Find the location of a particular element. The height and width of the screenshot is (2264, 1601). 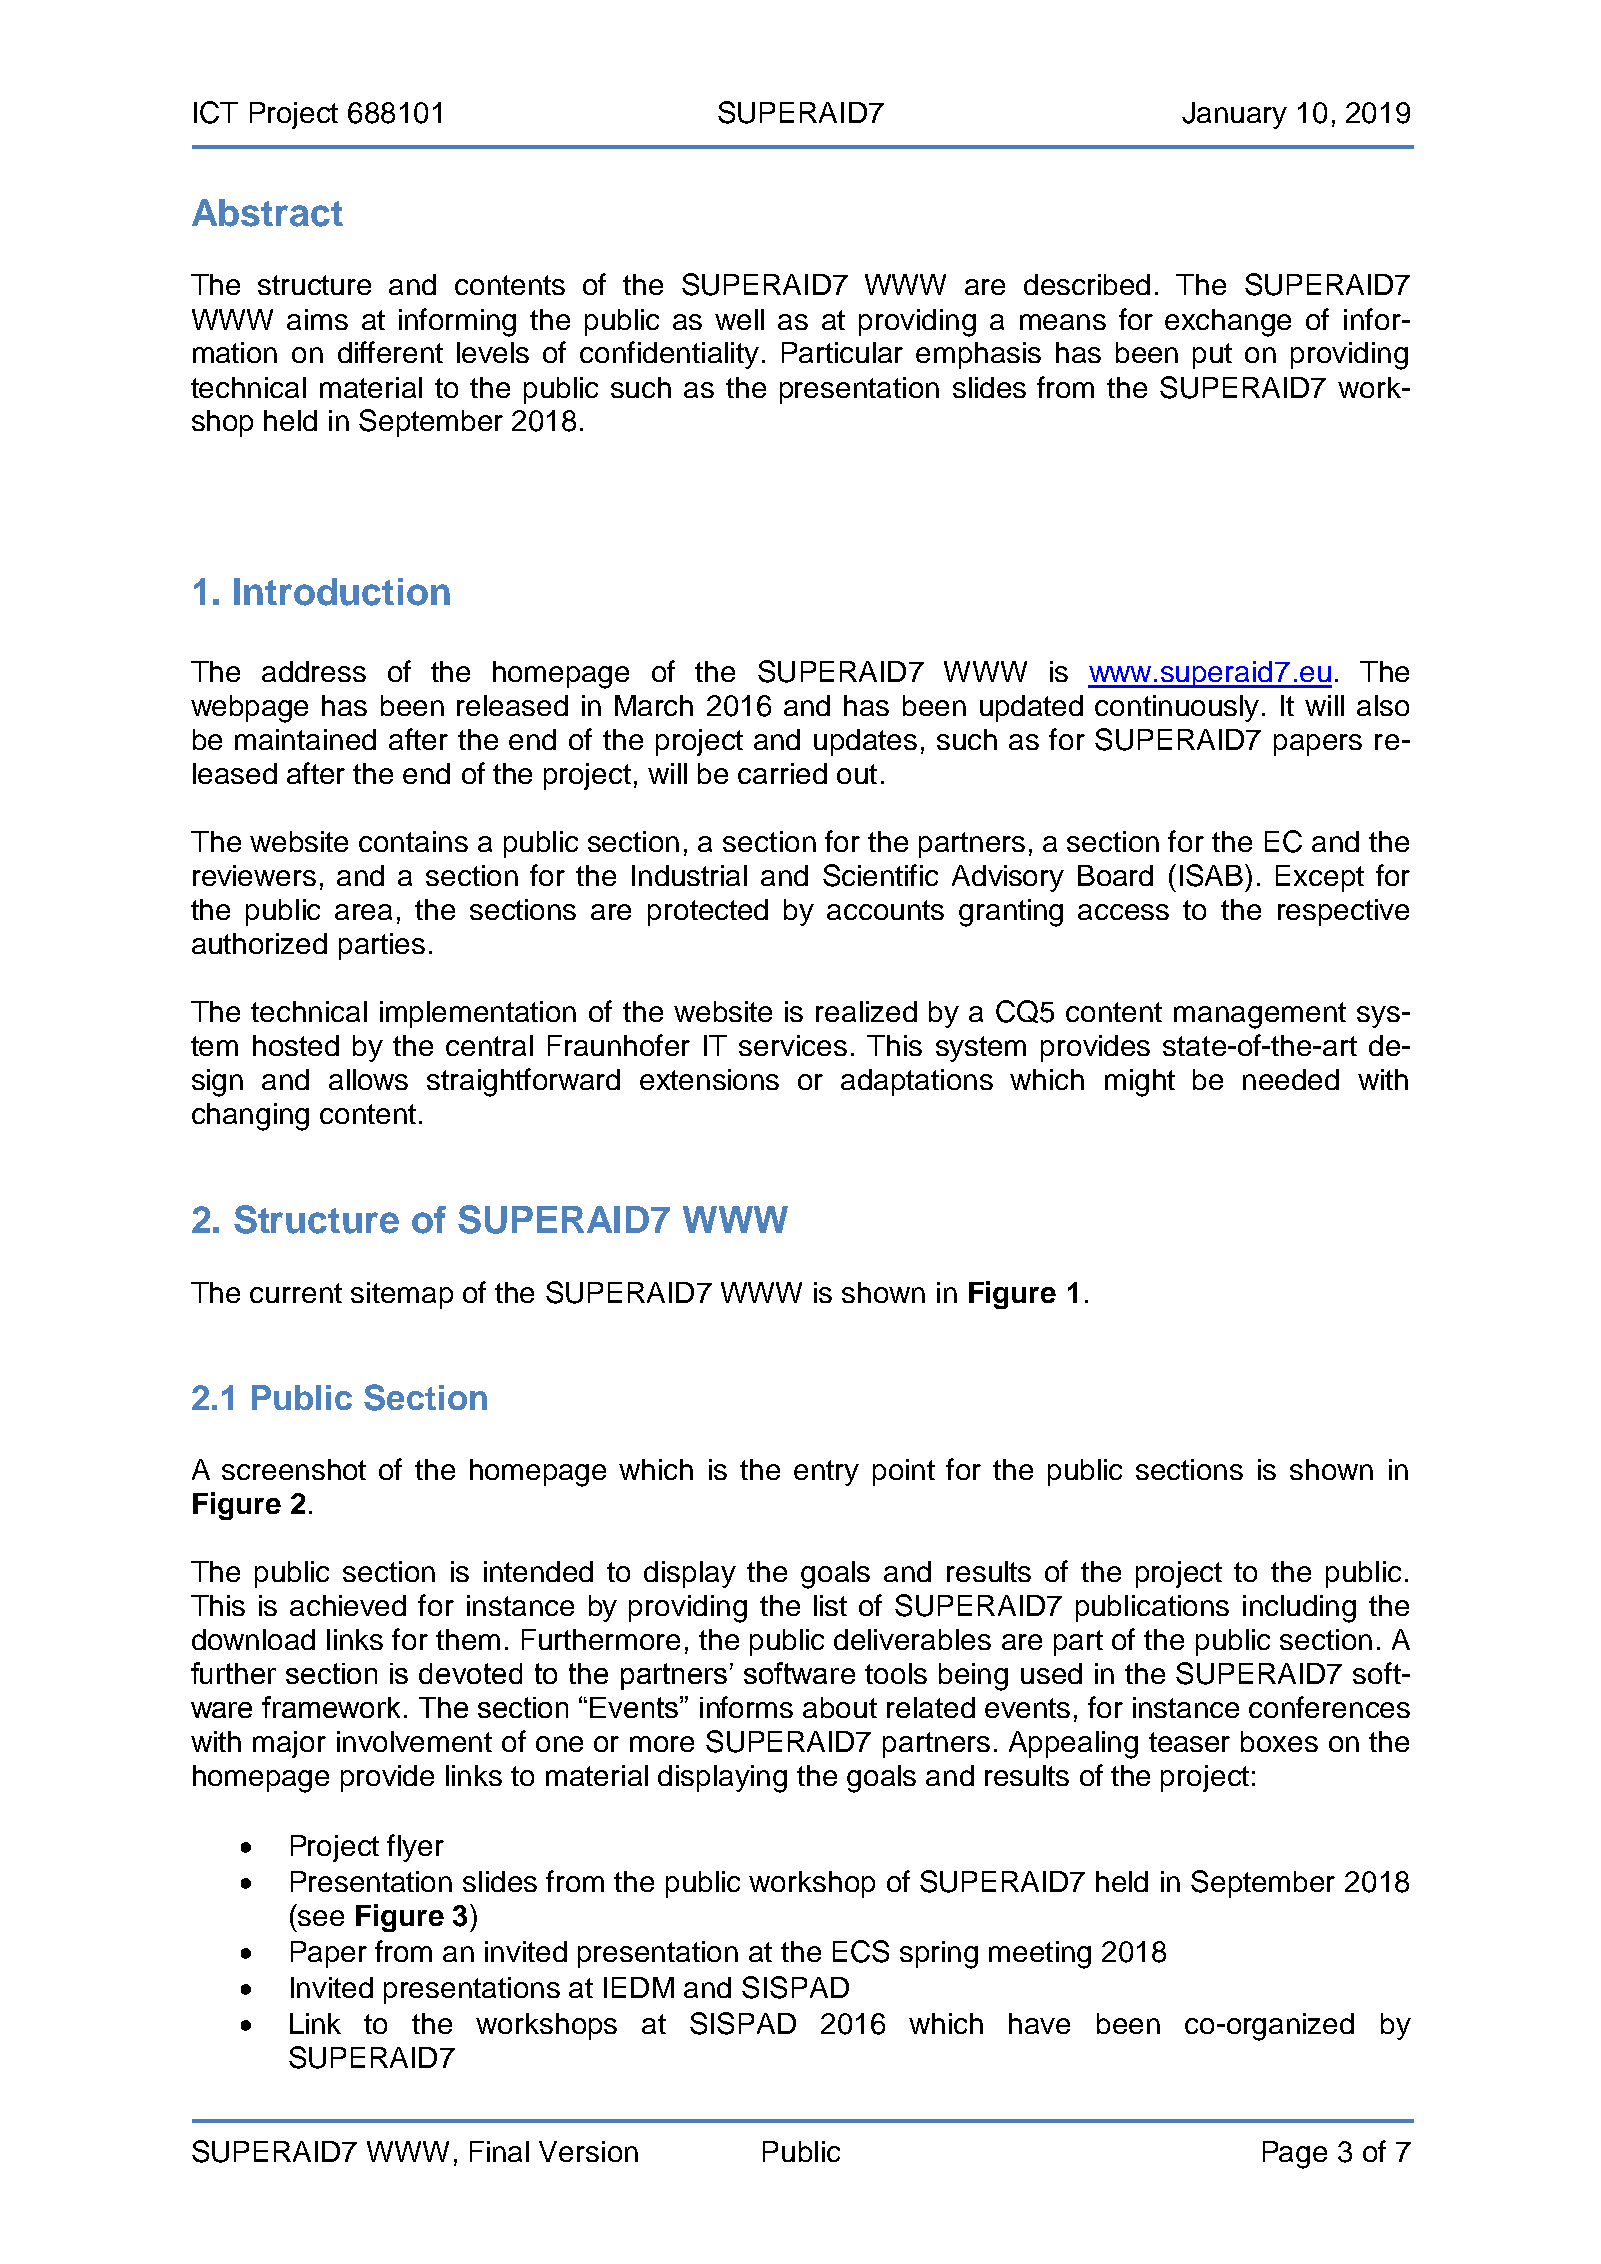

services is located at coordinates (793, 1045).
